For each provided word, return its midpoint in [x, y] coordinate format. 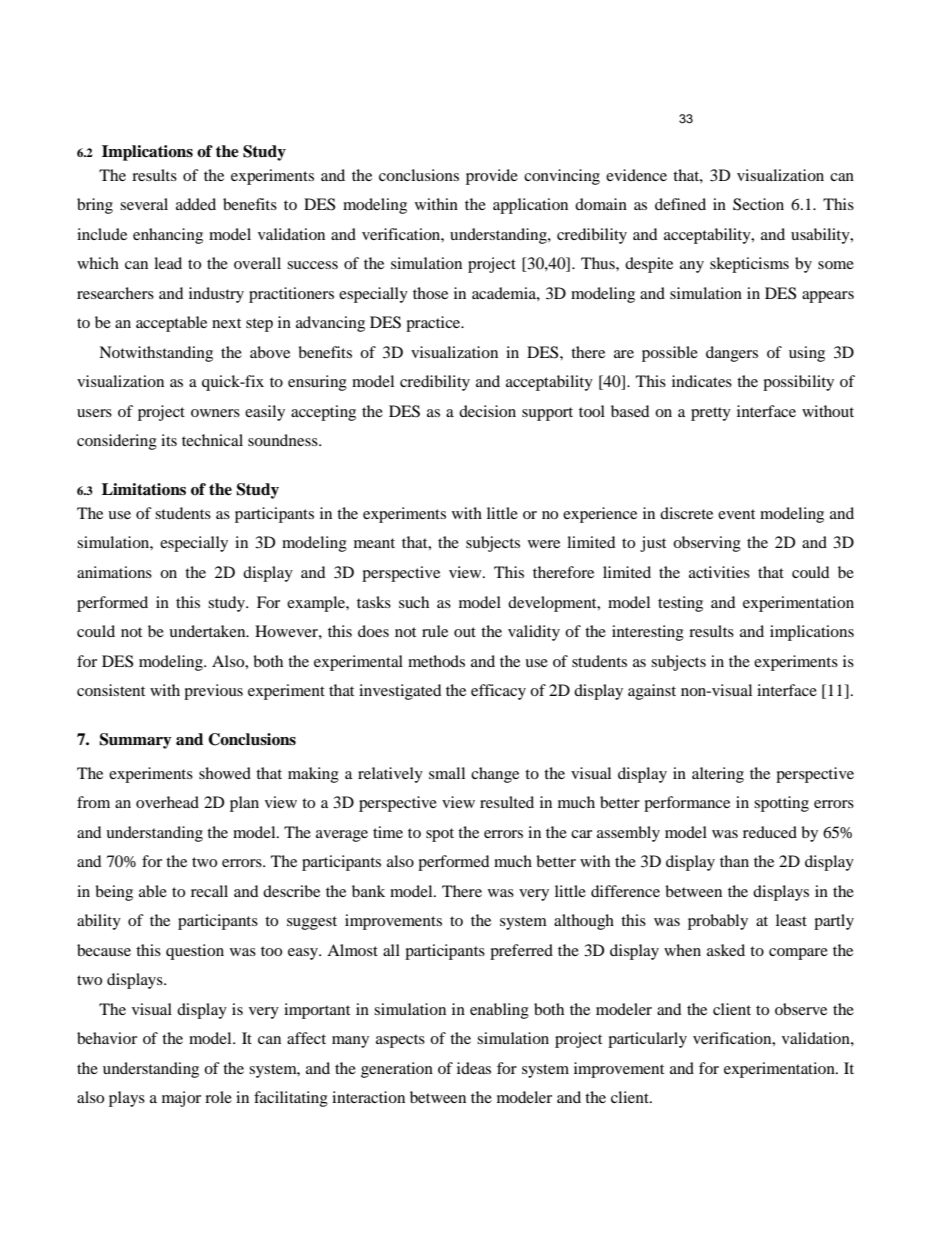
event [736, 514]
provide [492, 177]
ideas [474, 1068]
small [447, 773]
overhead [167, 802]
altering [718, 775]
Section [758, 204]
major [181, 1099]
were [544, 544]
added [196, 204]
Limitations [144, 489]
